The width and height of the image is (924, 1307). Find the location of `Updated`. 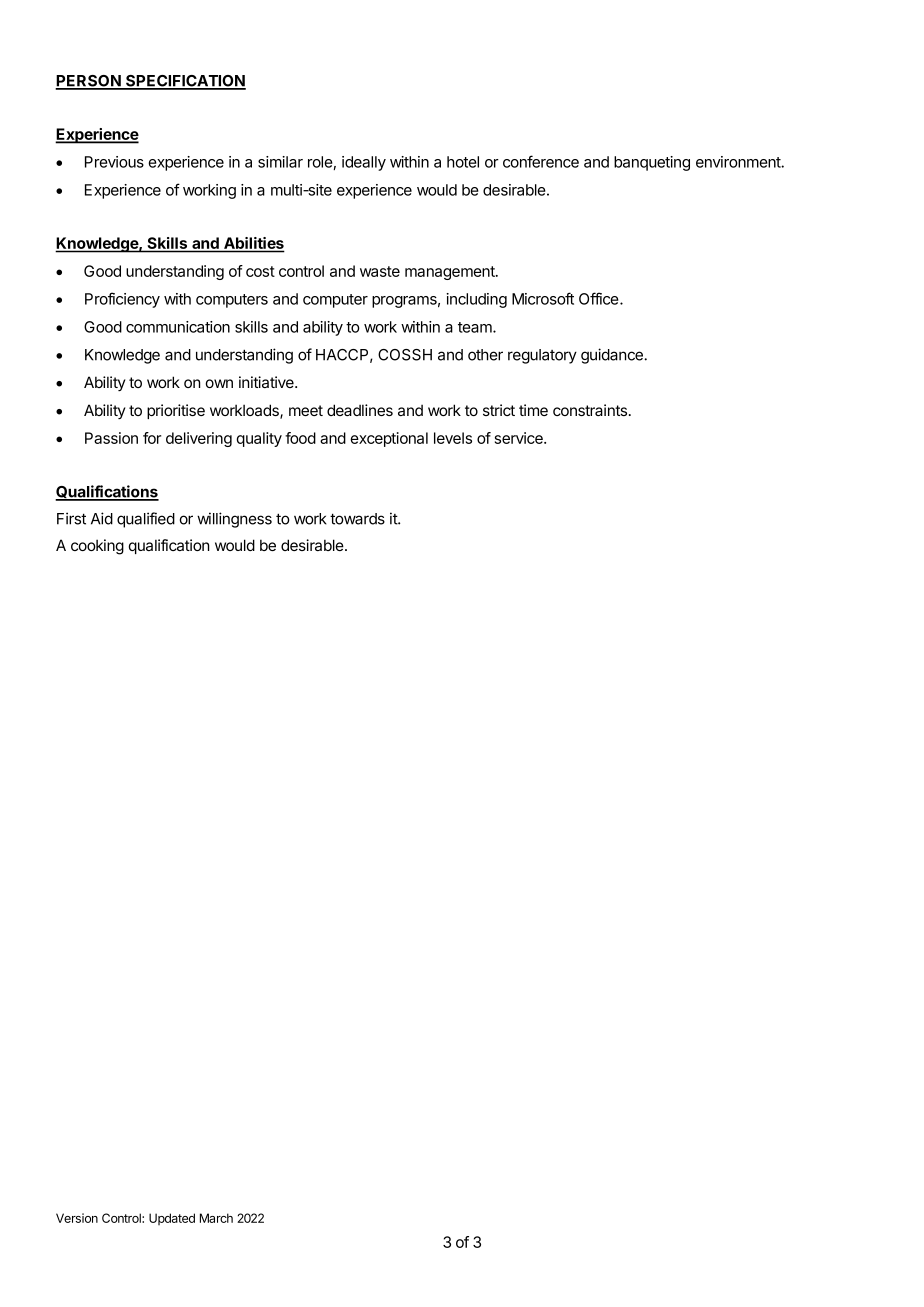

Updated is located at coordinates (172, 1219).
